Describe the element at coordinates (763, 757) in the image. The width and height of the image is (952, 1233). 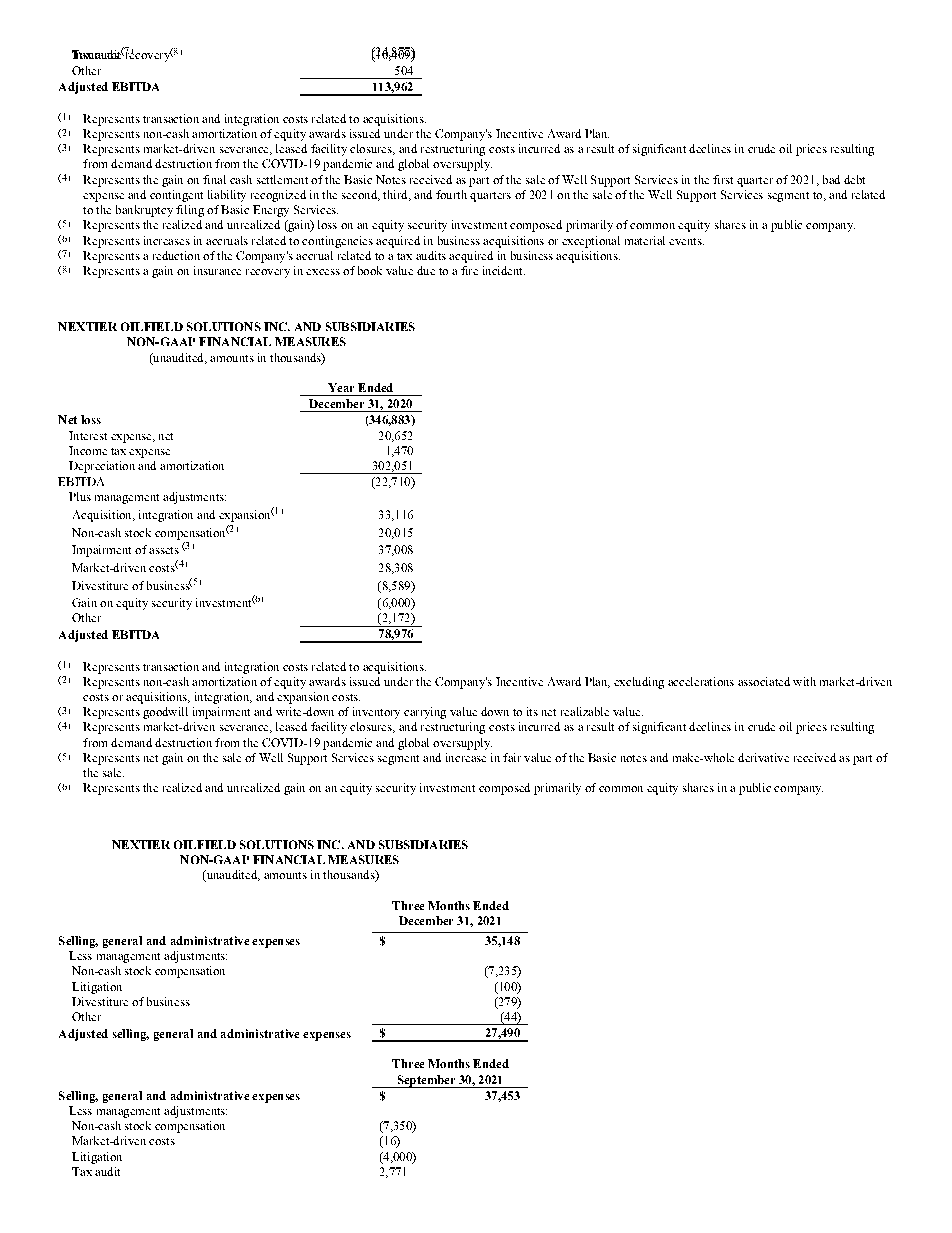
I see `derivative` at that location.
